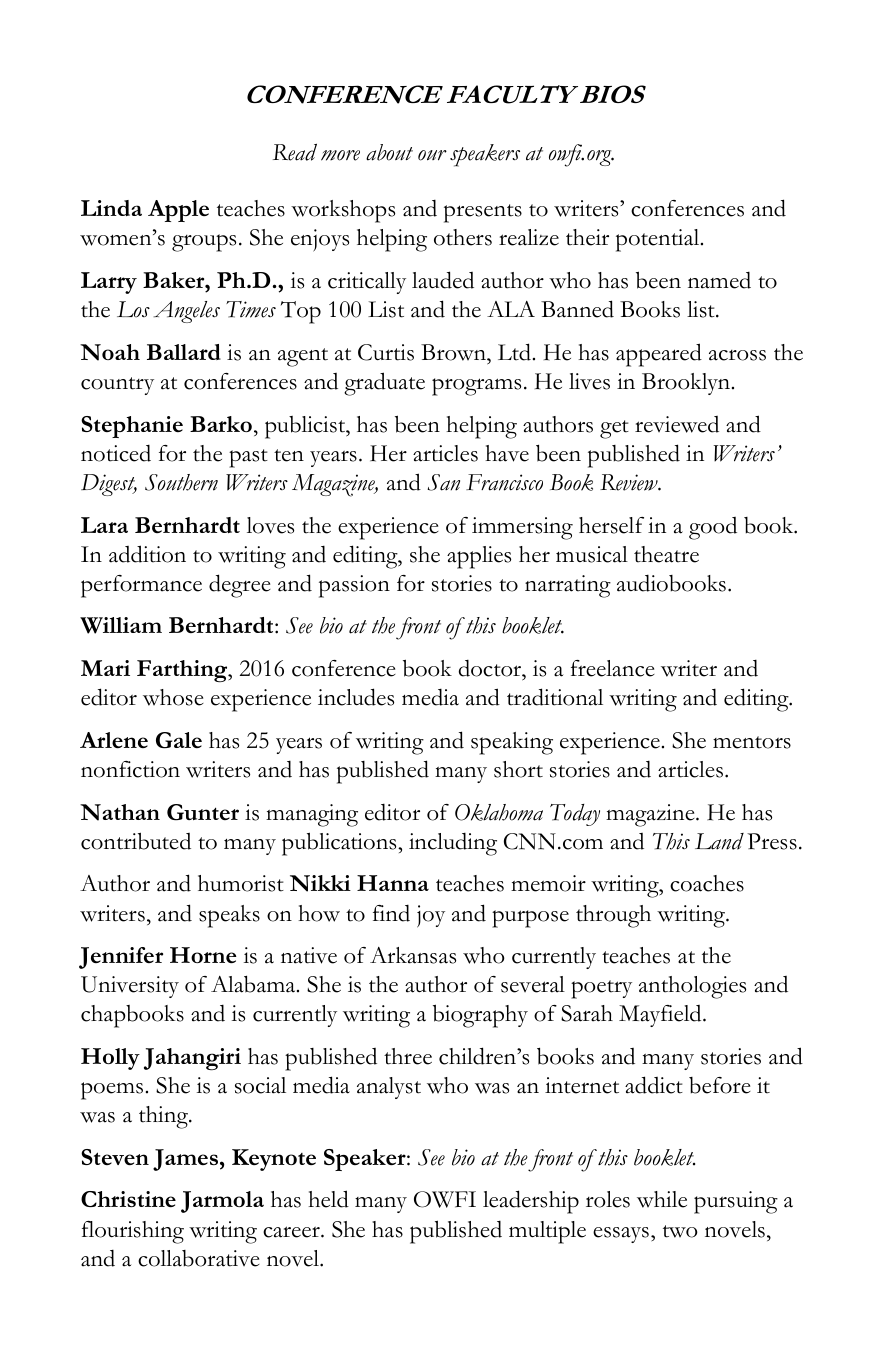 The height and width of the screenshot is (1372, 887). I want to click on potential, so click(659, 240).
